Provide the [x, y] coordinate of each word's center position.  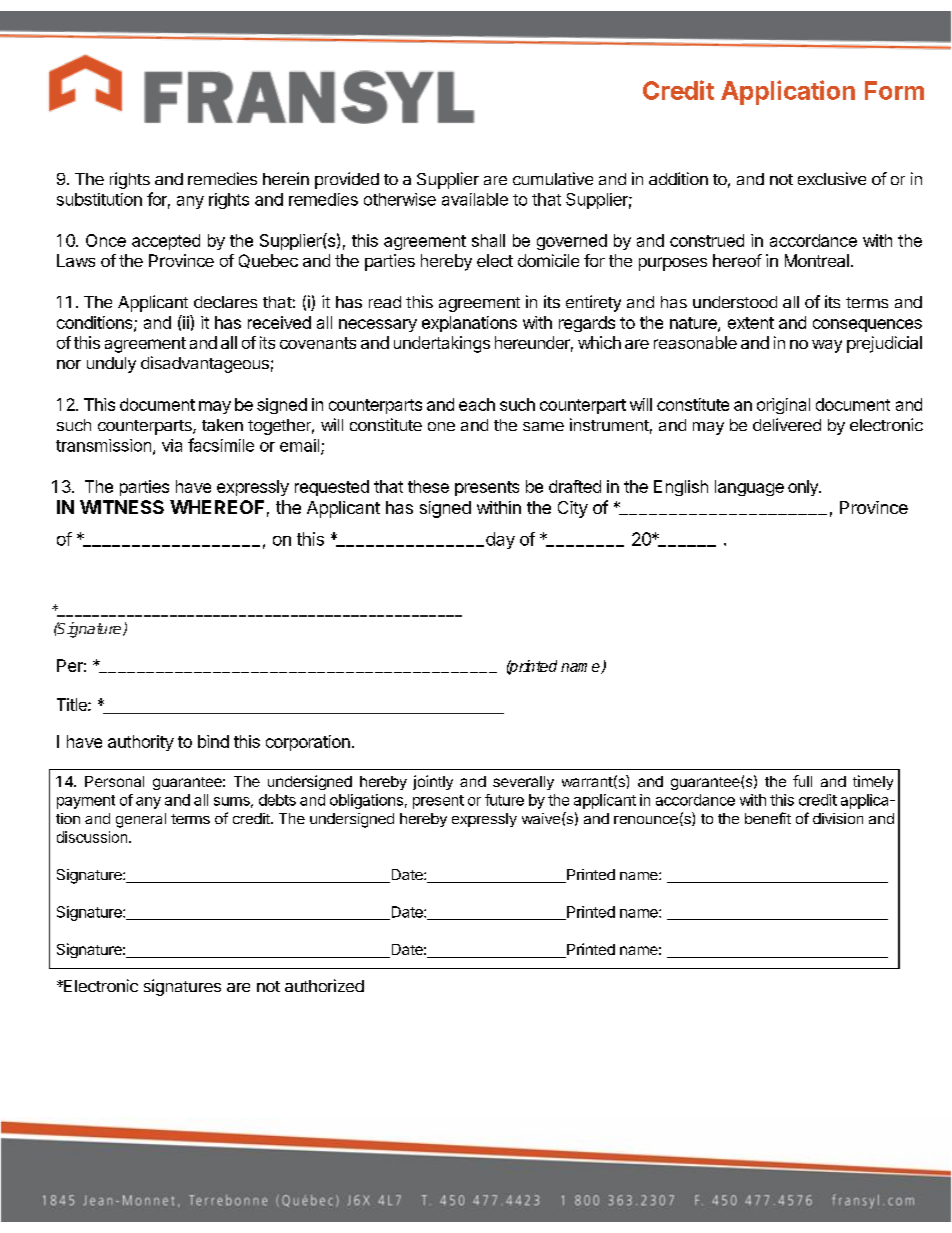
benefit [768, 818]
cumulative [553, 178]
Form [894, 90]
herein [286, 178]
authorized [324, 985]
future [504, 800]
